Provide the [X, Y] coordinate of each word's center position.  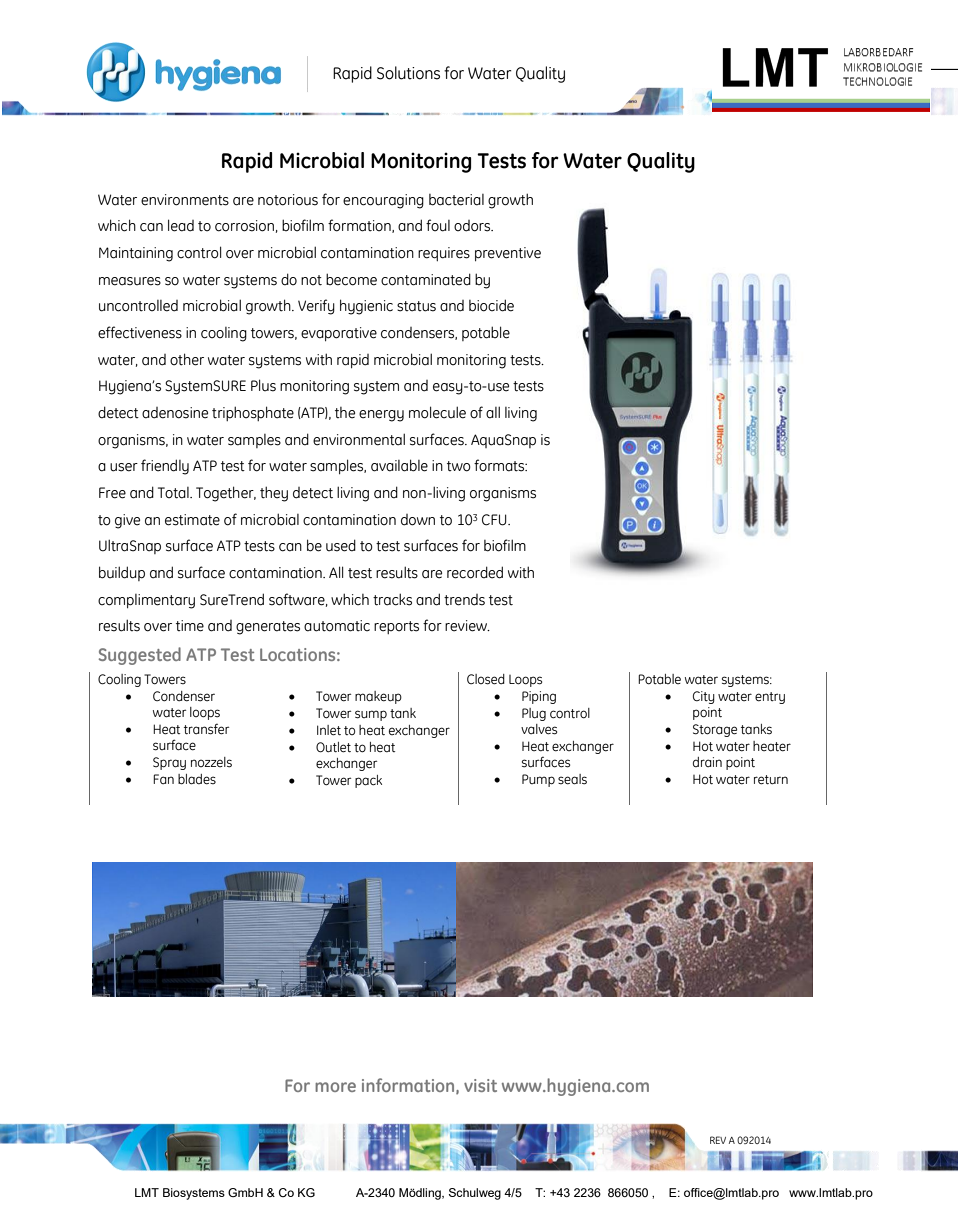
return [771, 780]
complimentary [146, 601]
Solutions [408, 73]
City [704, 697]
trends [464, 600]
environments [185, 200]
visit [480, 1085]
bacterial [456, 200]
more [335, 1087]
